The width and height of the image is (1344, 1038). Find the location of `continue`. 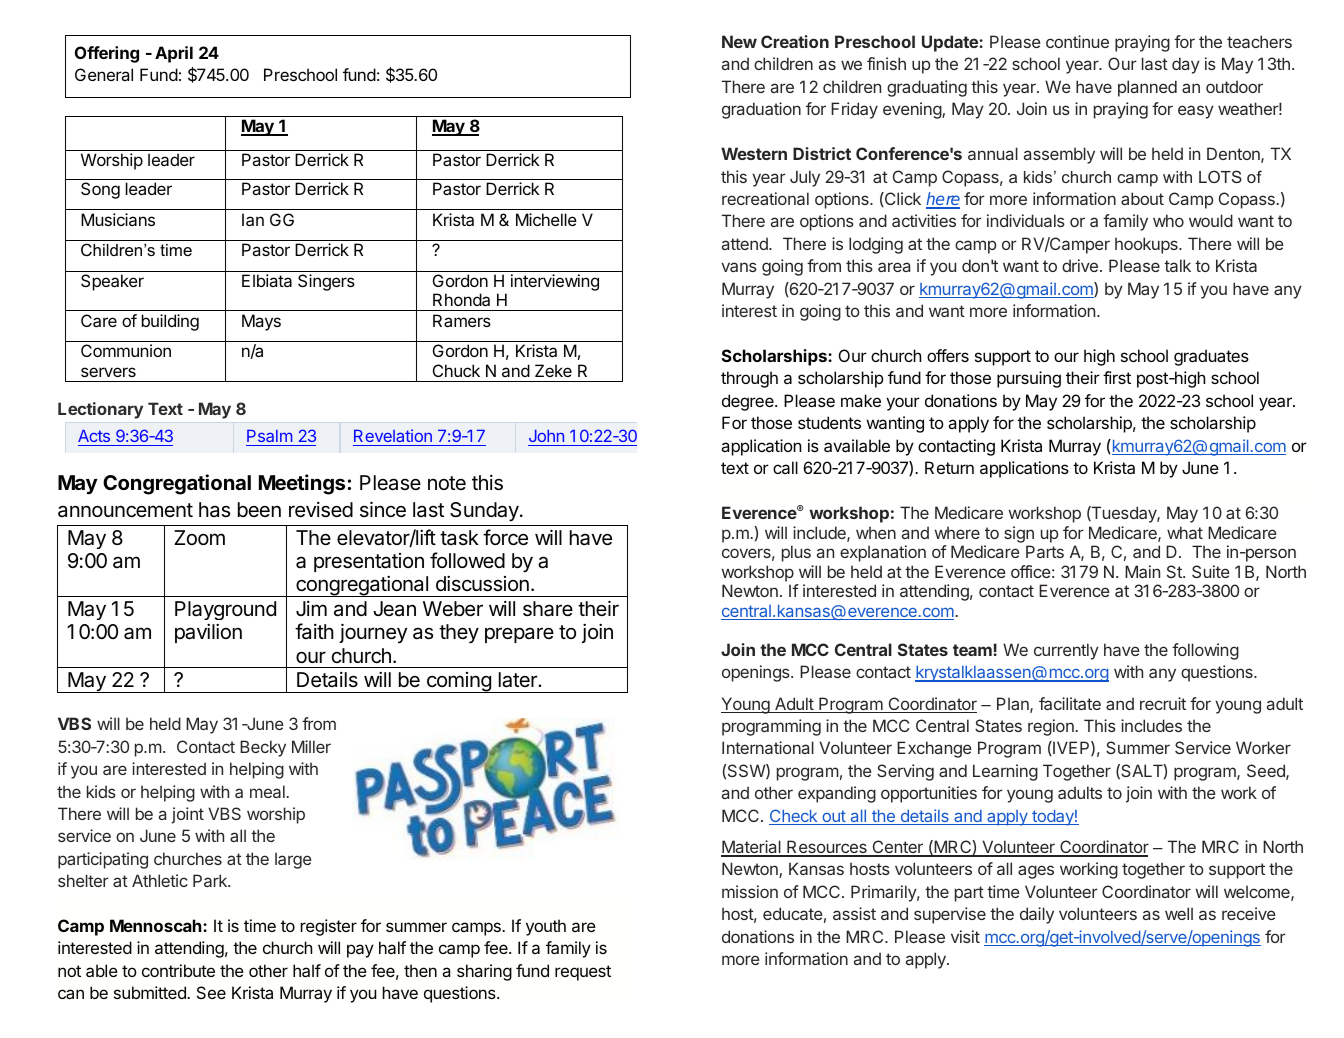

continue is located at coordinates (1077, 41).
